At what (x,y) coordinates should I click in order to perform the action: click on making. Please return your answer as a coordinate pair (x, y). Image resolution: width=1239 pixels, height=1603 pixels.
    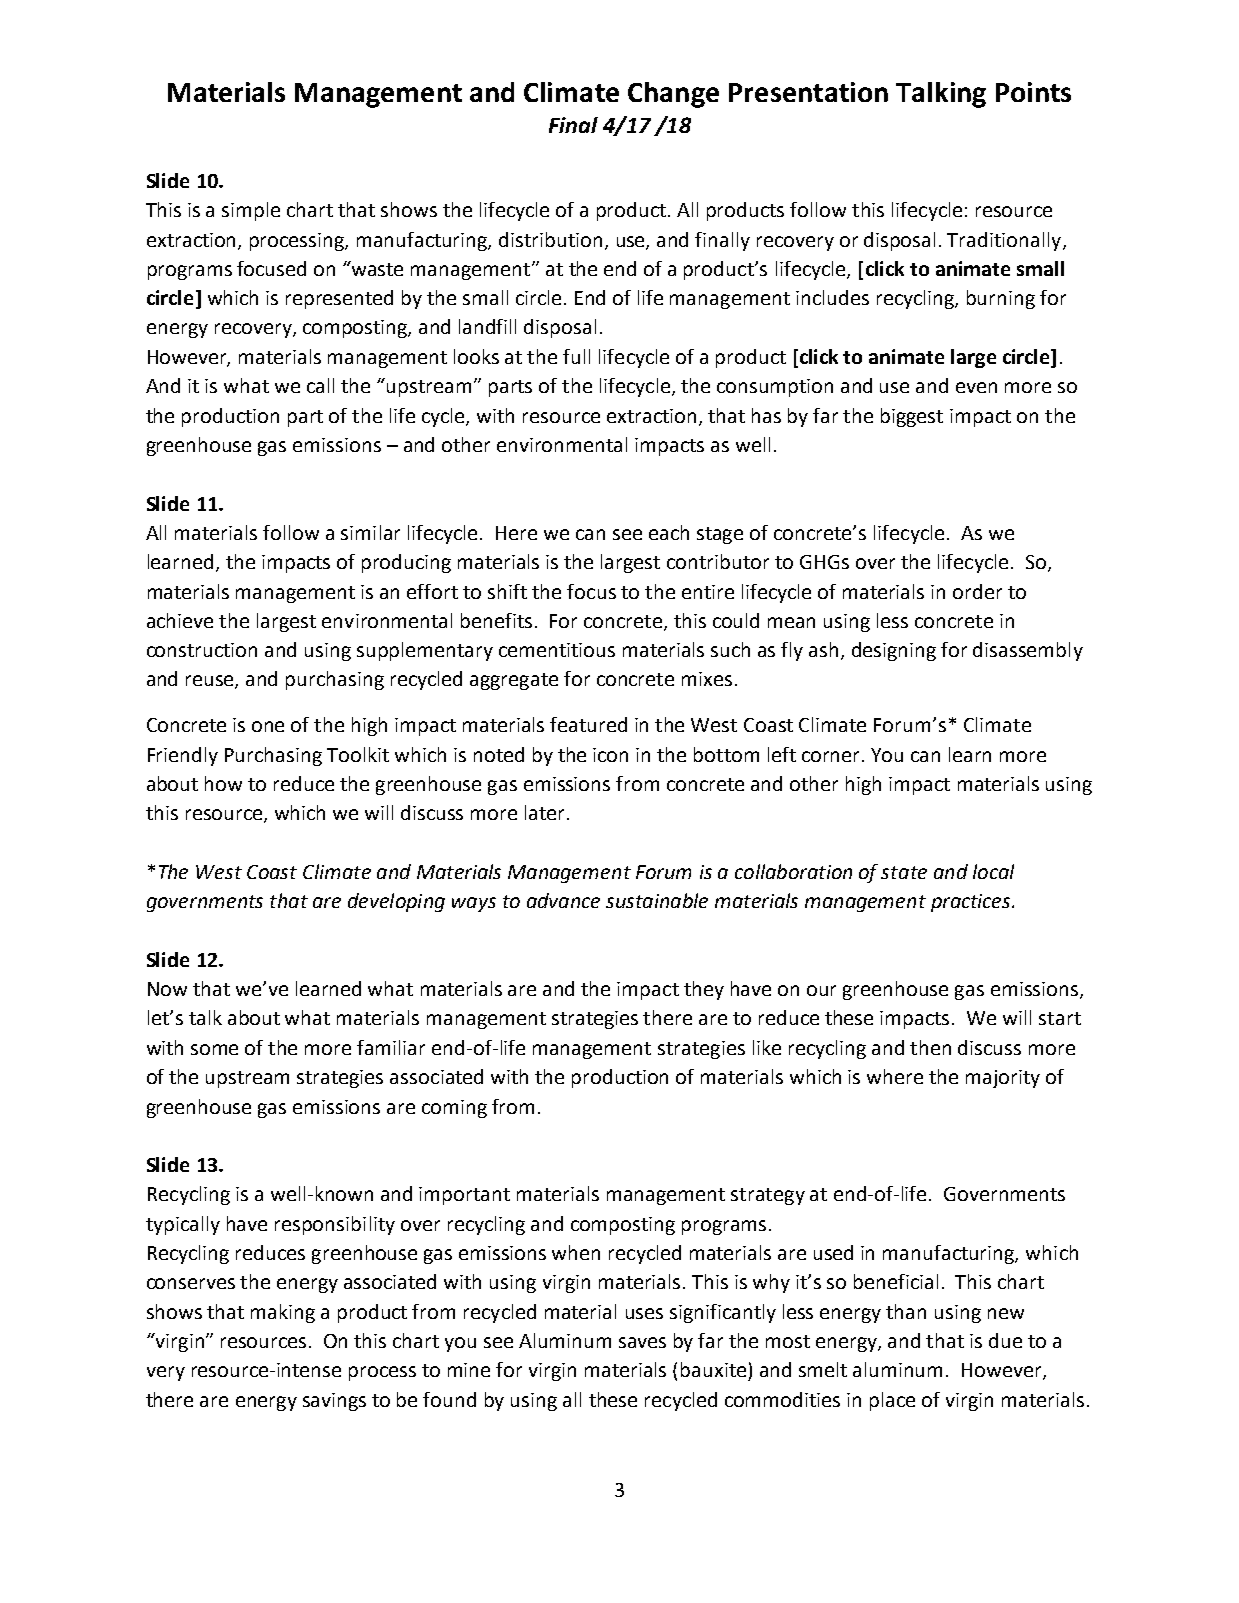
    Looking at the image, I should click on (283, 1313).
